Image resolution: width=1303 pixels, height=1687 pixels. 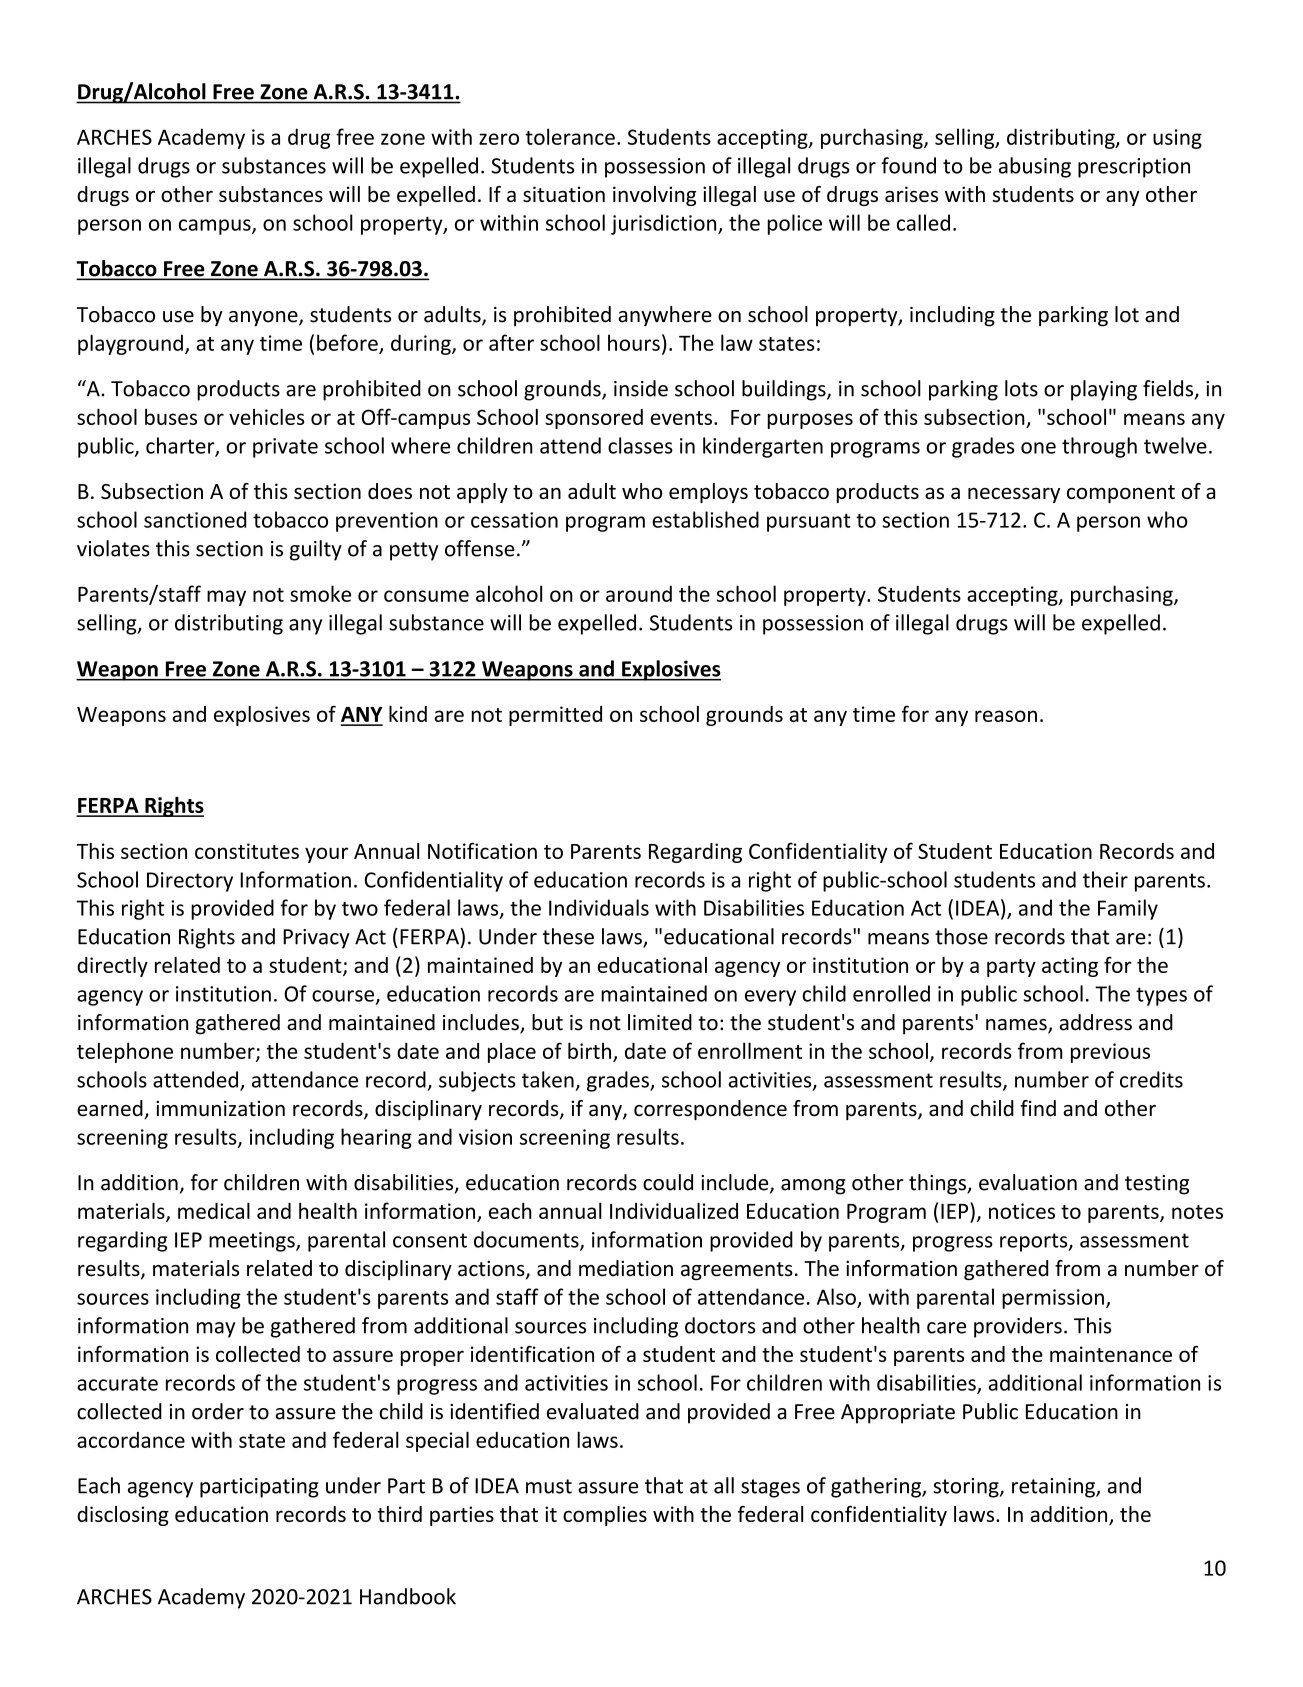 What do you see at coordinates (123, 1516) in the image?
I see `disclosing` at bounding box center [123, 1516].
